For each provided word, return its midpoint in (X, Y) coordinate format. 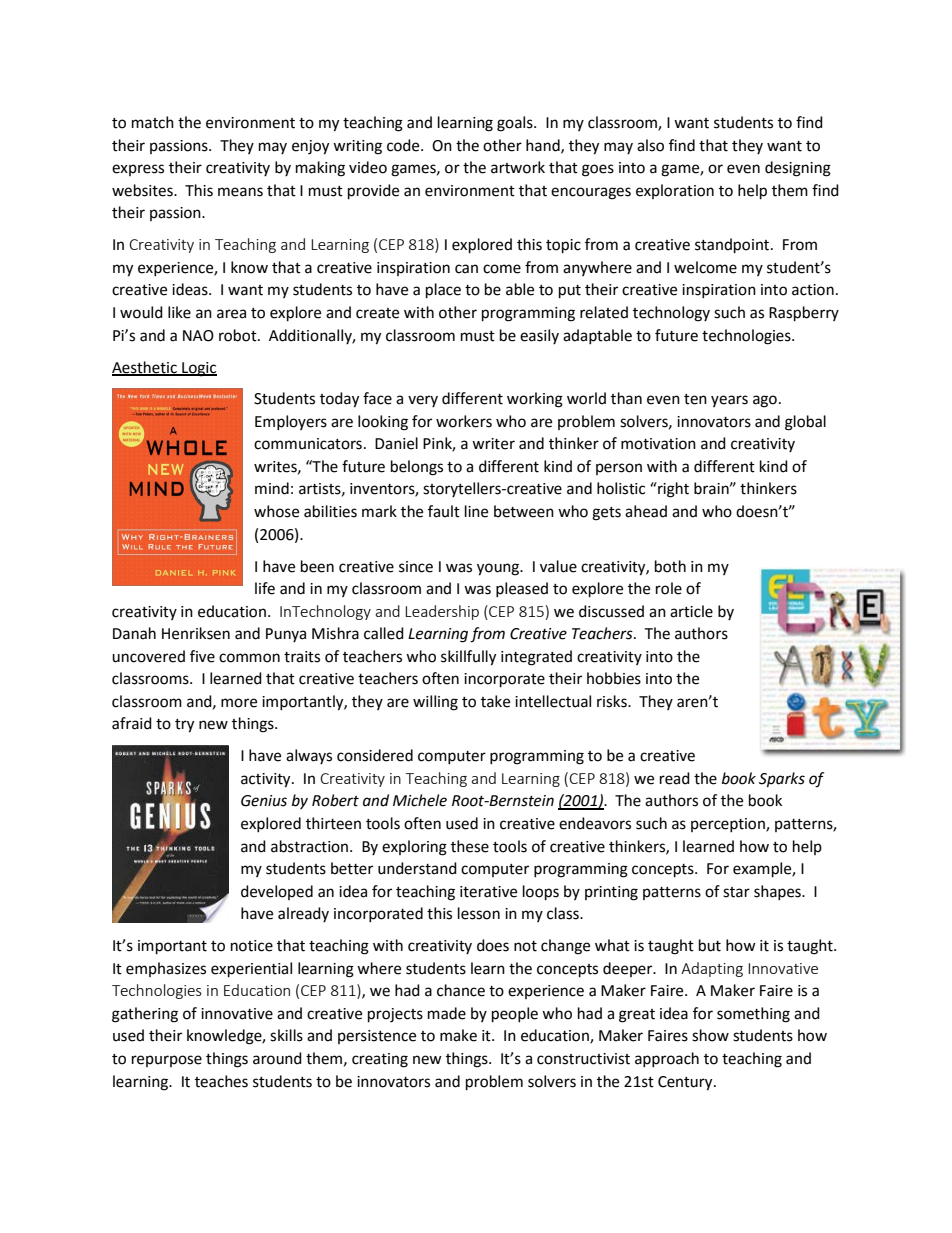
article (691, 611)
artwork (518, 167)
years (729, 401)
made (447, 1013)
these (470, 846)
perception (729, 825)
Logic (198, 369)
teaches (221, 1081)
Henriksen (196, 633)
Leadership (442, 612)
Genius (264, 801)
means (240, 192)
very (423, 401)
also (650, 145)
